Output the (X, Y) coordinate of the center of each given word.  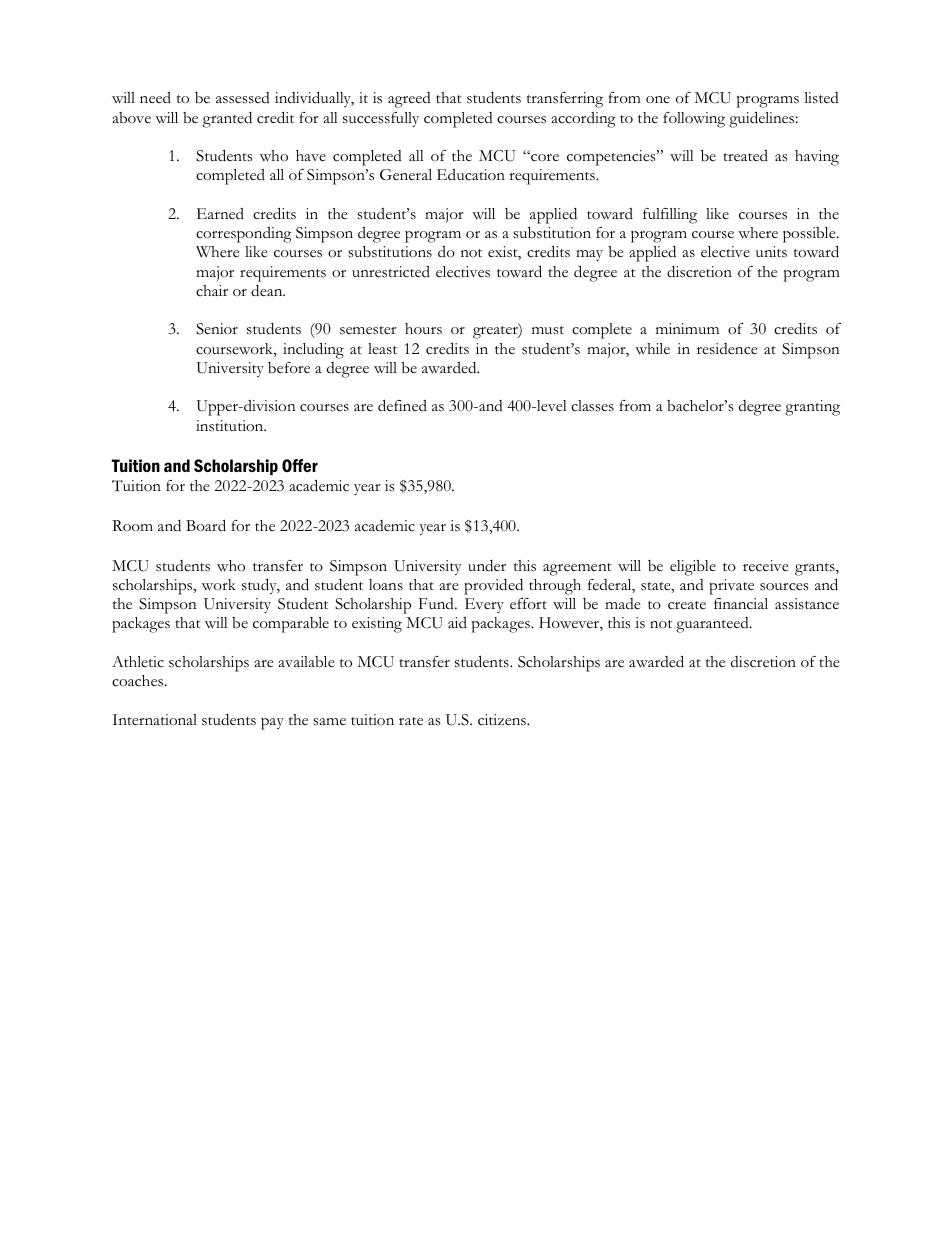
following (694, 120)
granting (812, 408)
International (154, 720)
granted (227, 120)
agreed (409, 100)
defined (402, 405)
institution (231, 426)
